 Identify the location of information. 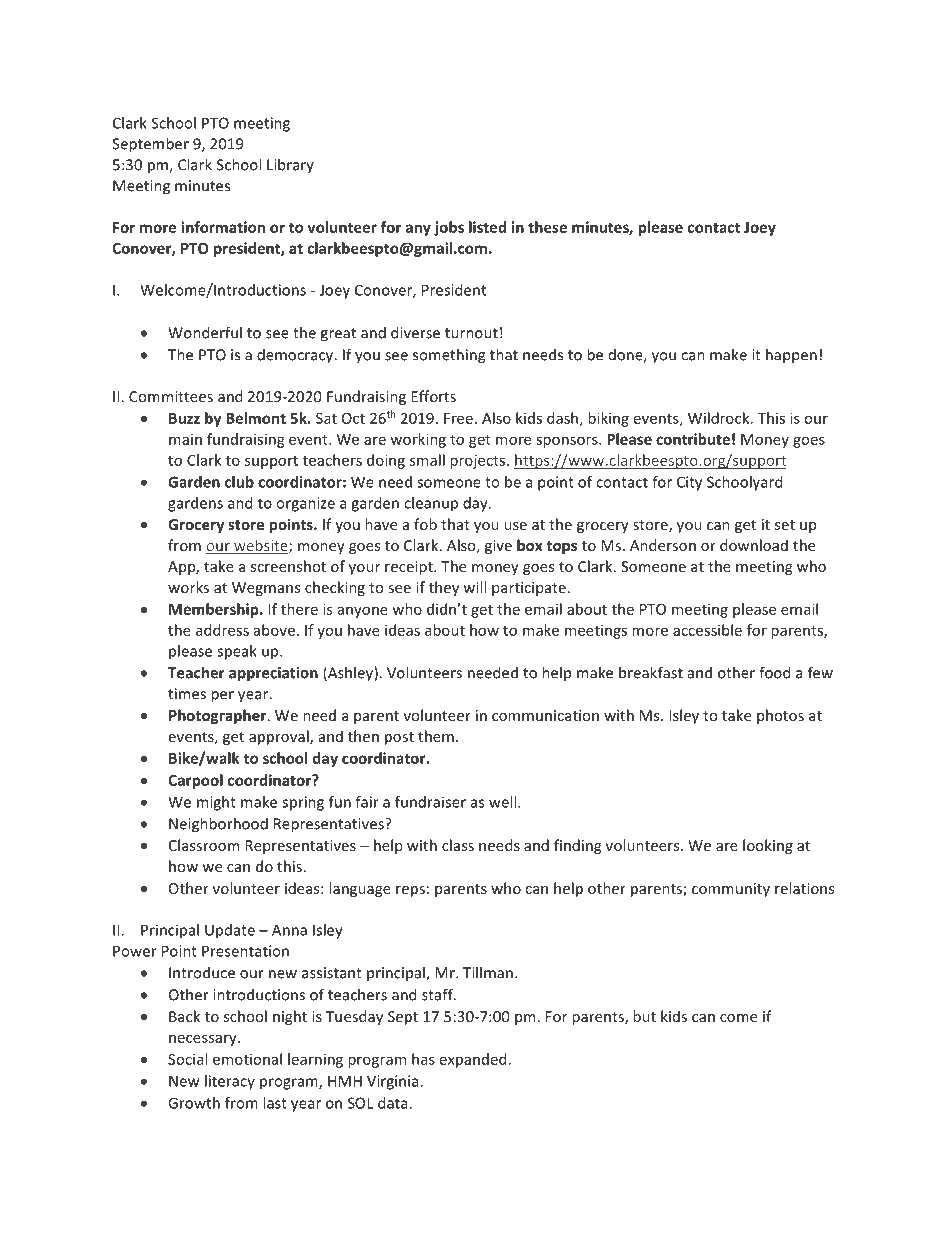
(223, 227).
